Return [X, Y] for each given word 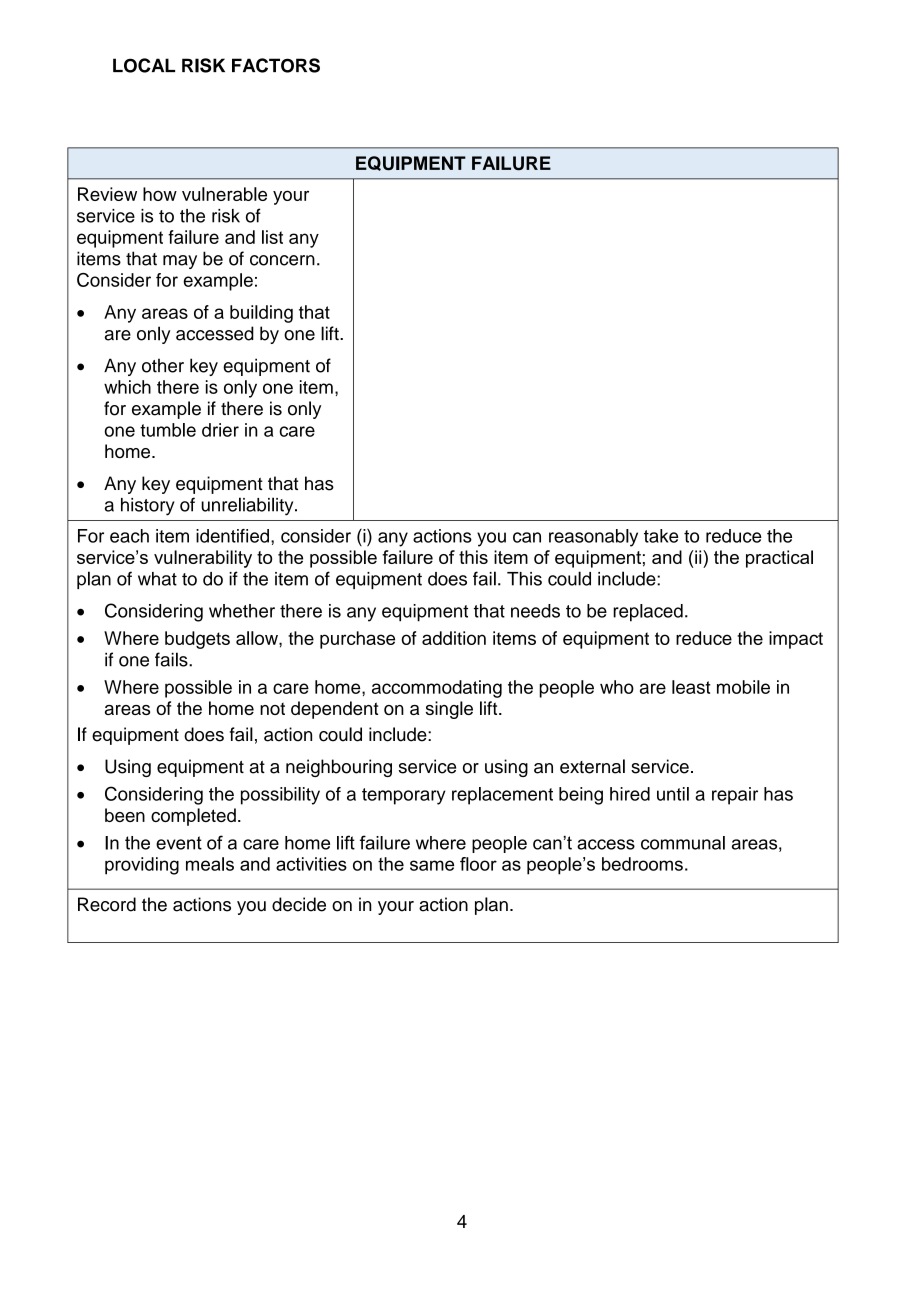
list [272, 237]
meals [210, 864]
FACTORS [276, 65]
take [661, 536]
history [148, 507]
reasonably [593, 538]
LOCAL [144, 65]
